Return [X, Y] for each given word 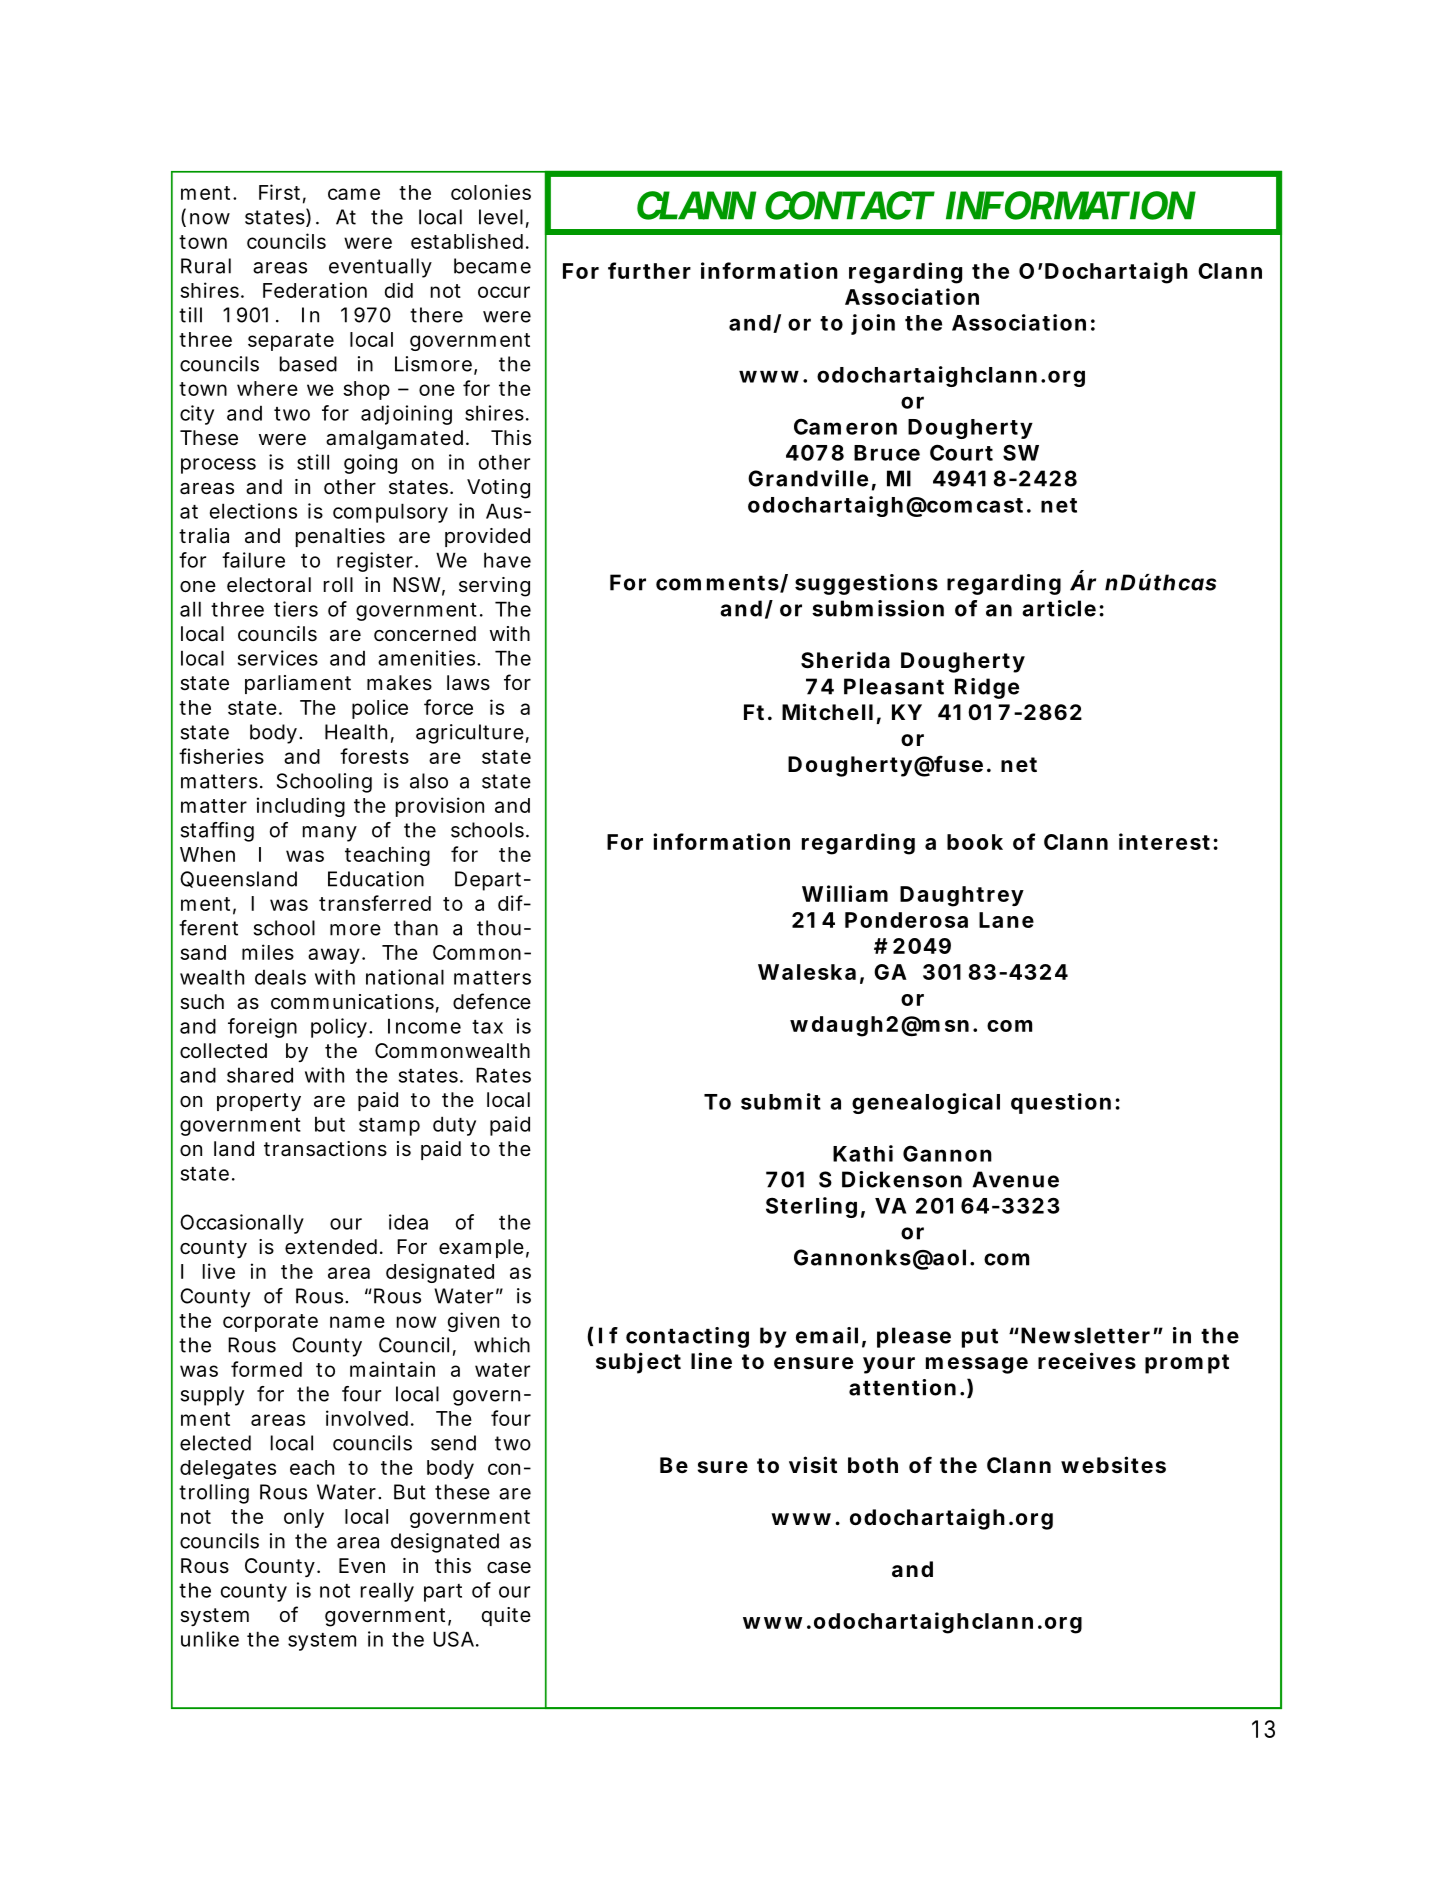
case [509, 1568]
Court [961, 452]
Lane [1006, 920]
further [649, 270]
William [845, 893]
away [334, 956]
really [387, 1592]
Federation [315, 290]
